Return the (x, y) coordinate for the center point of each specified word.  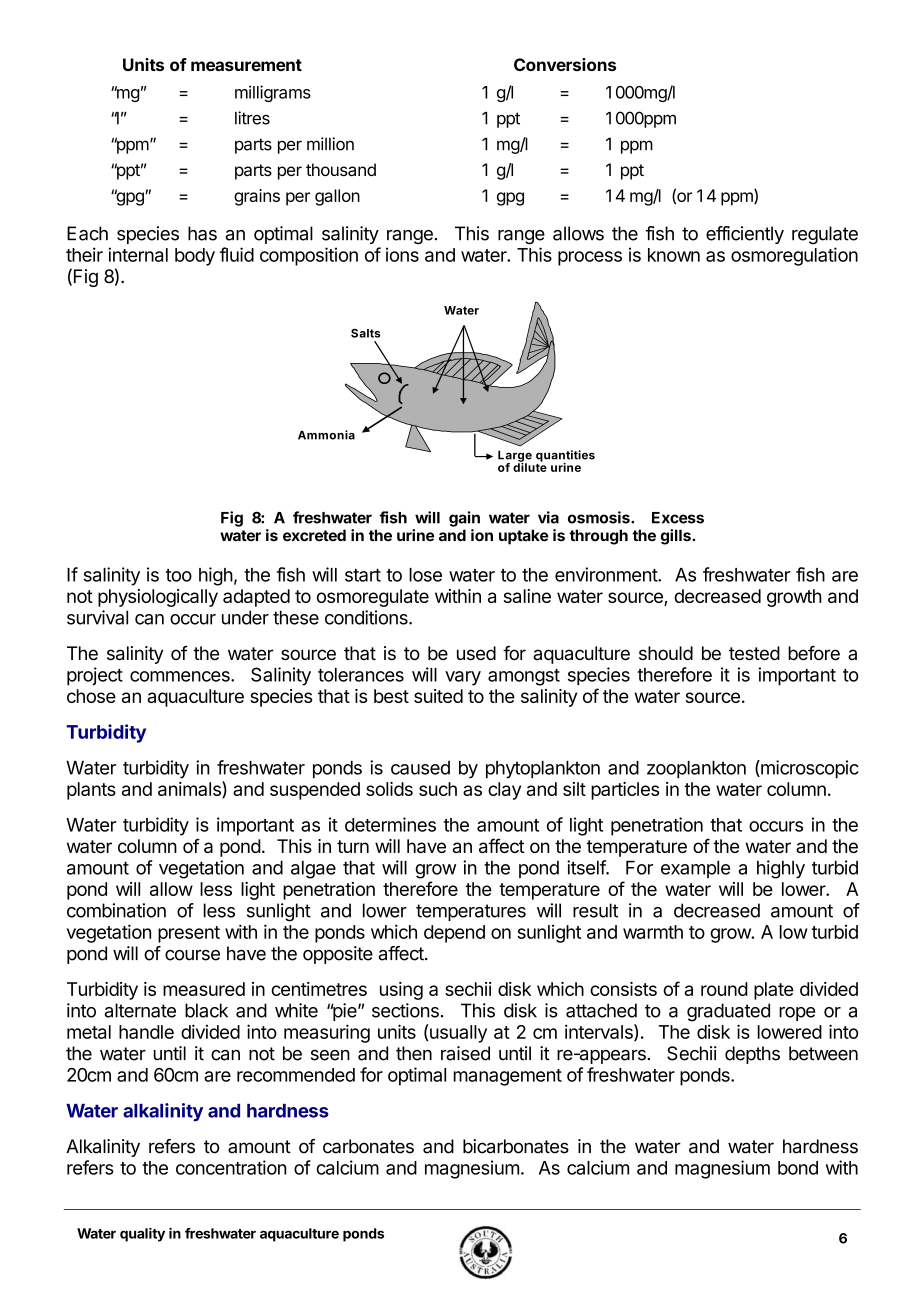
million (330, 144)
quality (142, 1235)
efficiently (745, 235)
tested (754, 653)
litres (252, 118)
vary (463, 678)
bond (798, 1168)
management (508, 1077)
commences (181, 676)
